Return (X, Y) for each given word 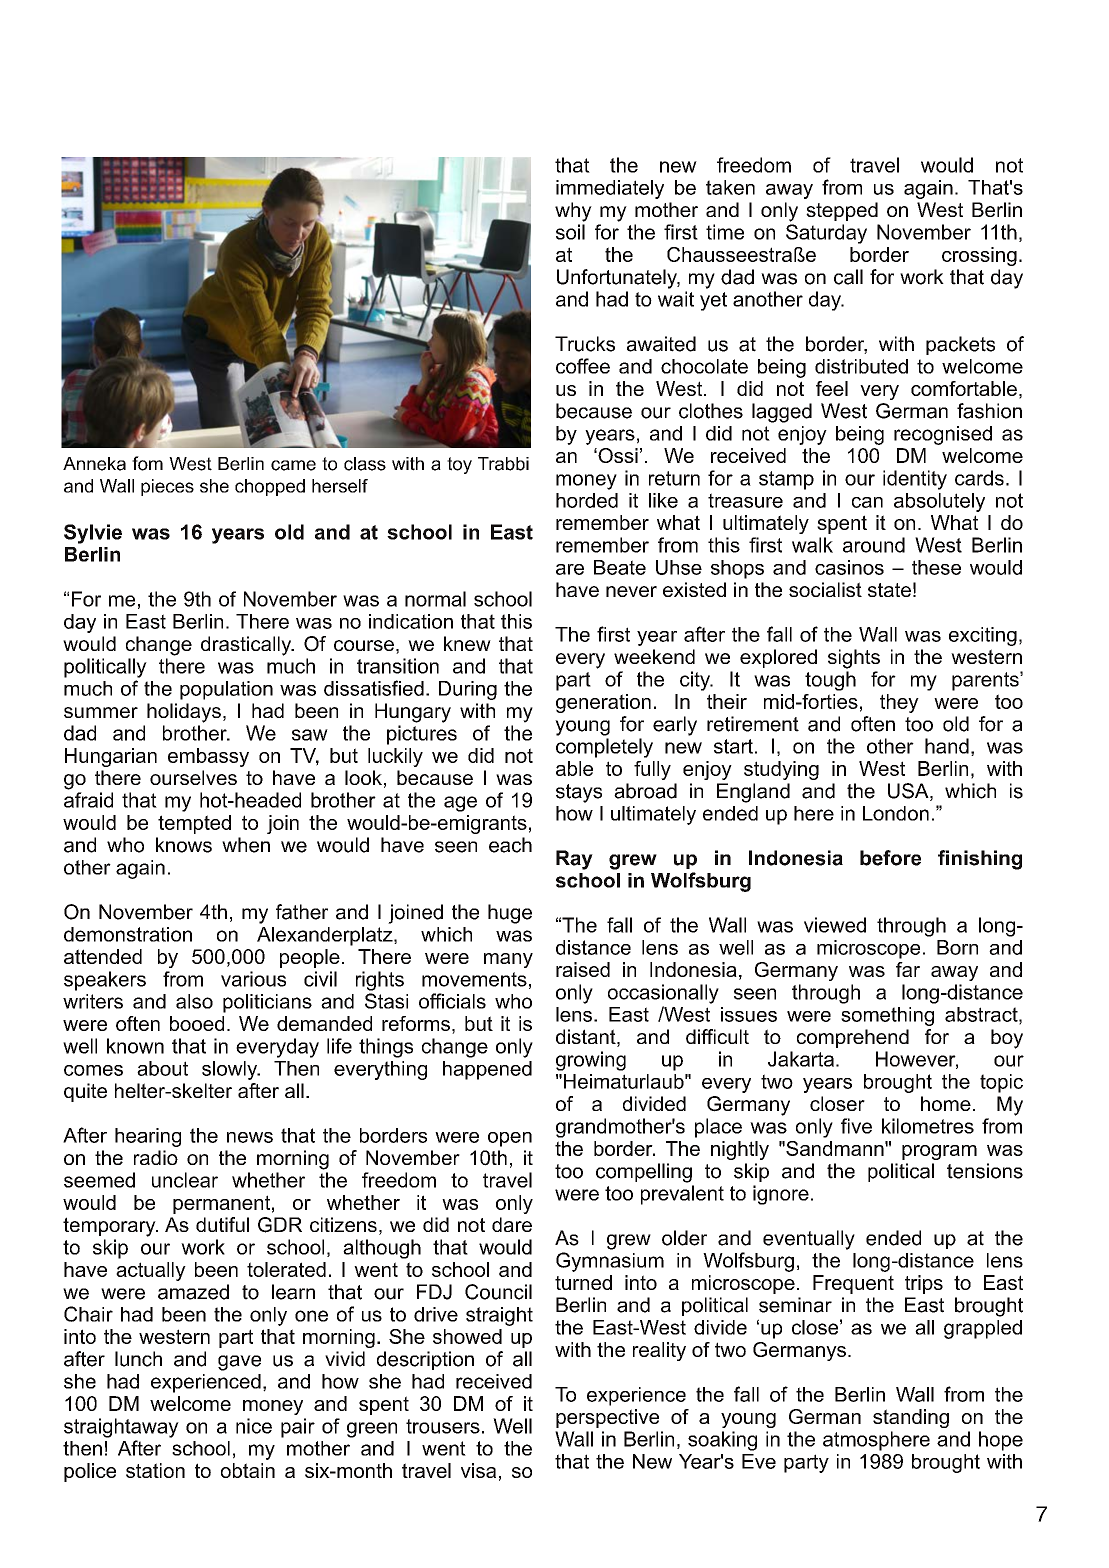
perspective (607, 1418)
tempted (194, 824)
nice (254, 1426)
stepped (842, 211)
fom (147, 463)
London (896, 813)
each (510, 845)
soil (570, 232)
